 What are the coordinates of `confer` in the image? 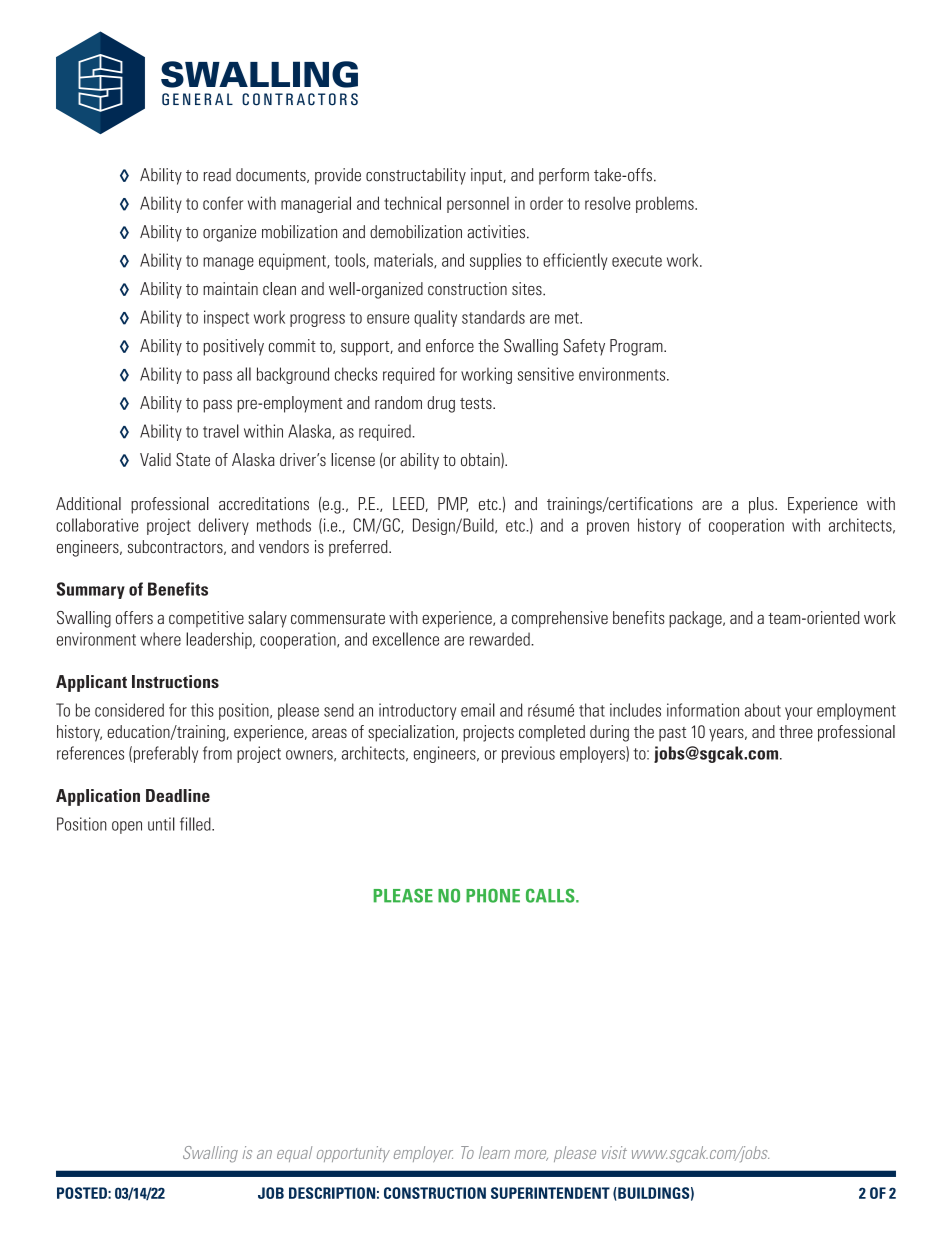 It's located at (223, 203).
